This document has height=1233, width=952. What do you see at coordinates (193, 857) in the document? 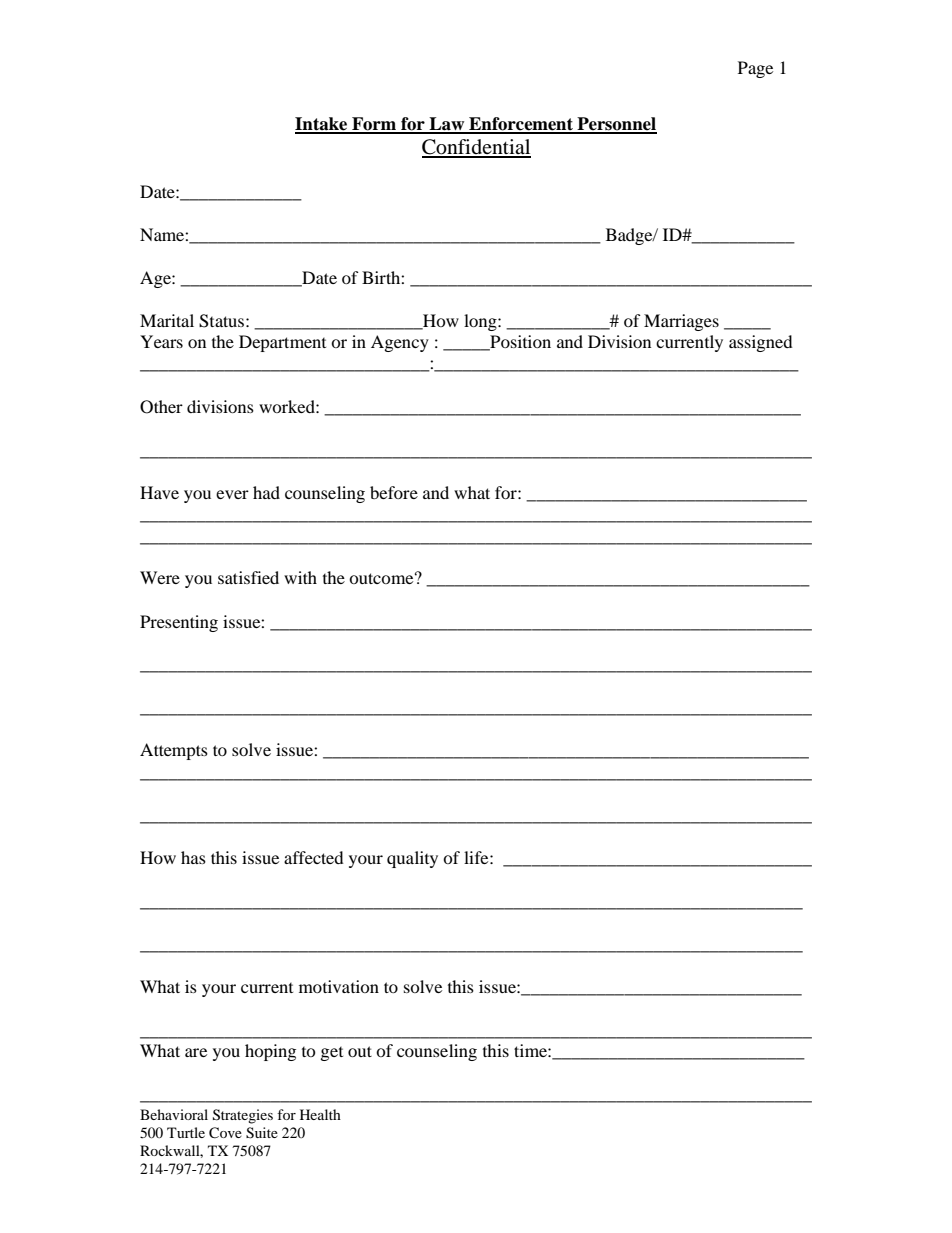
I see `has` at bounding box center [193, 857].
